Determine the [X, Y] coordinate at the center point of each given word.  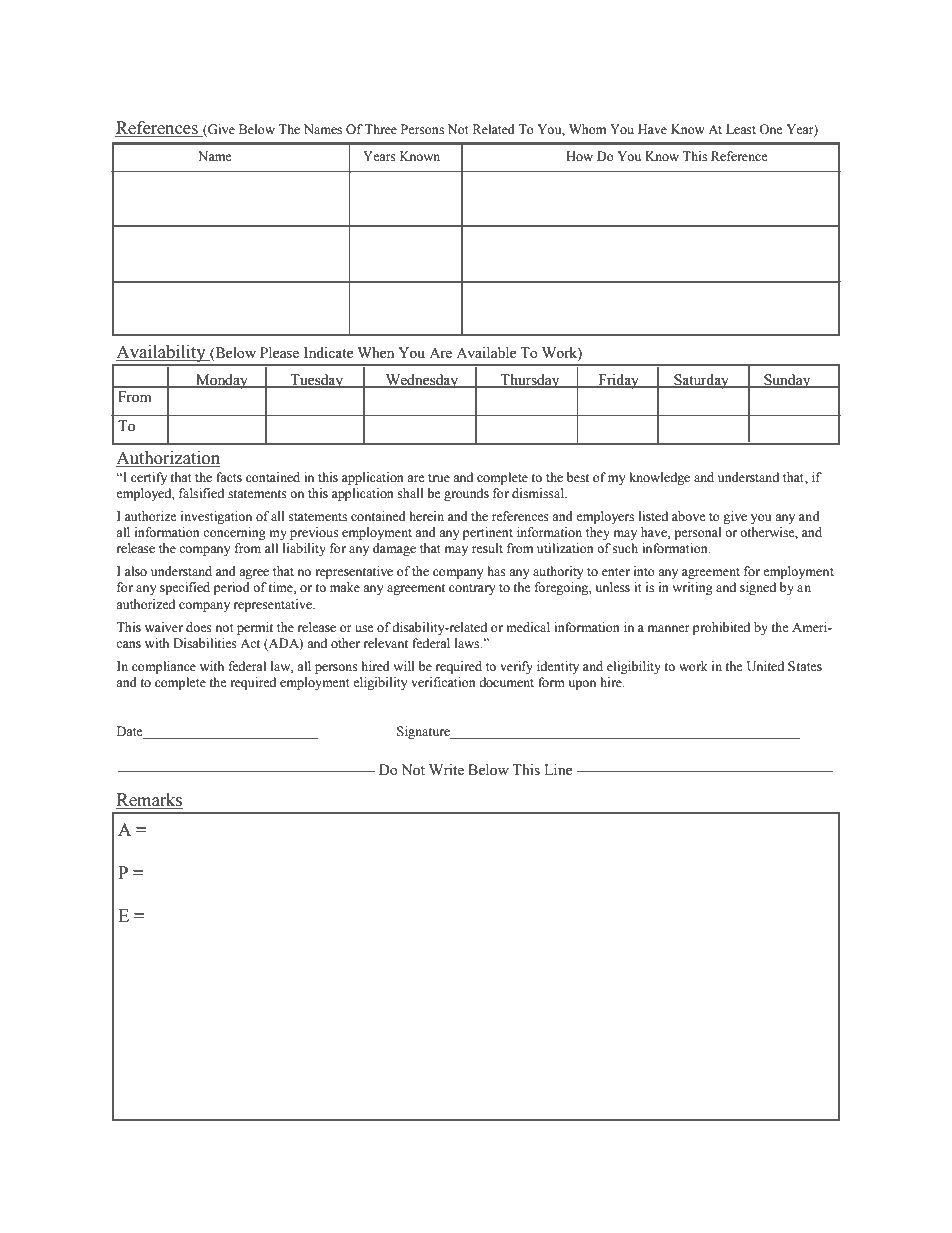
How [579, 156]
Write [446, 770]
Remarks [149, 801]
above [689, 516]
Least [741, 129]
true [439, 478]
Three [380, 129]
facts [229, 477]
